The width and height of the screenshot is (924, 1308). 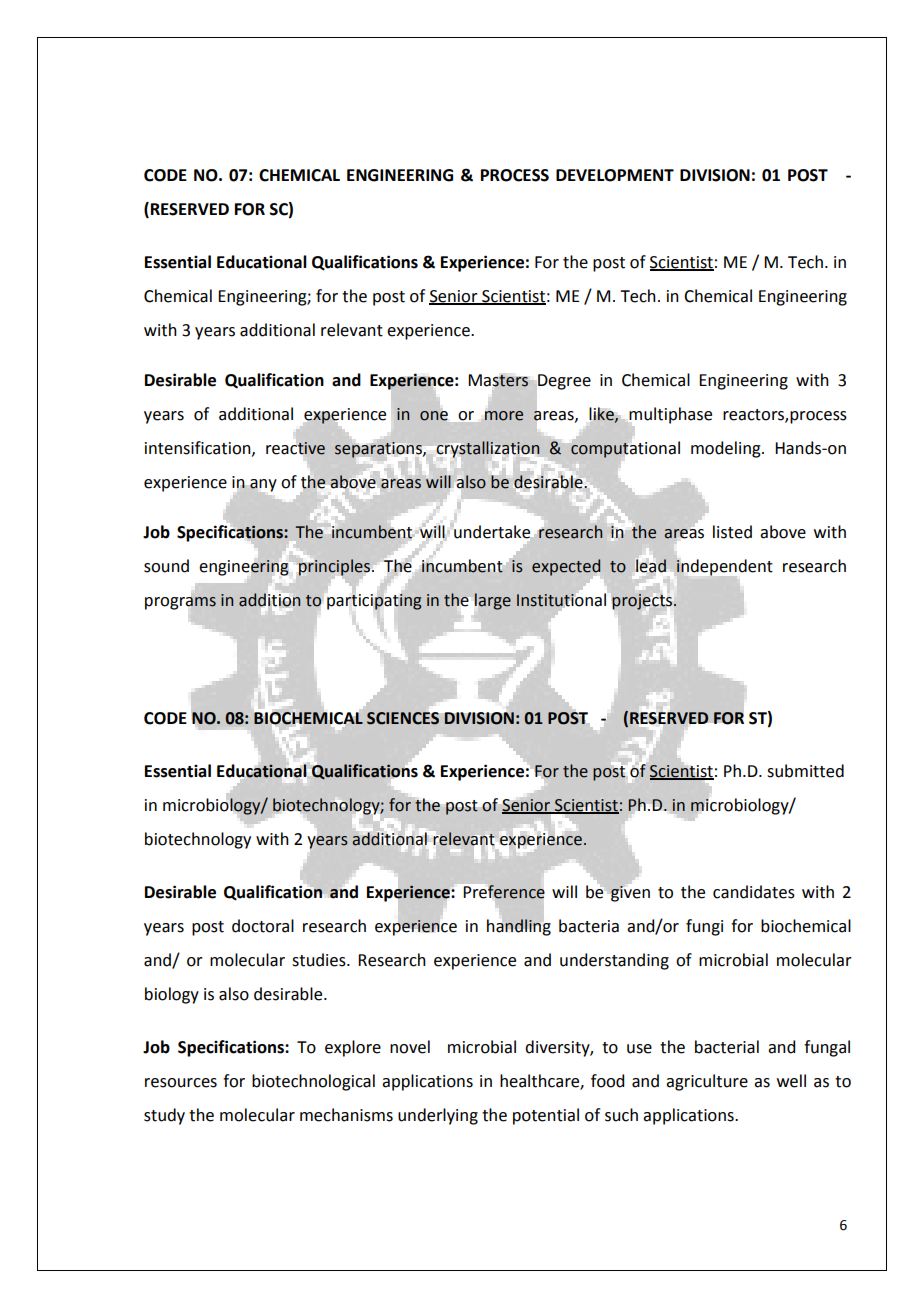 What do you see at coordinates (546, 1116) in the screenshot?
I see `potential` at bounding box center [546, 1116].
